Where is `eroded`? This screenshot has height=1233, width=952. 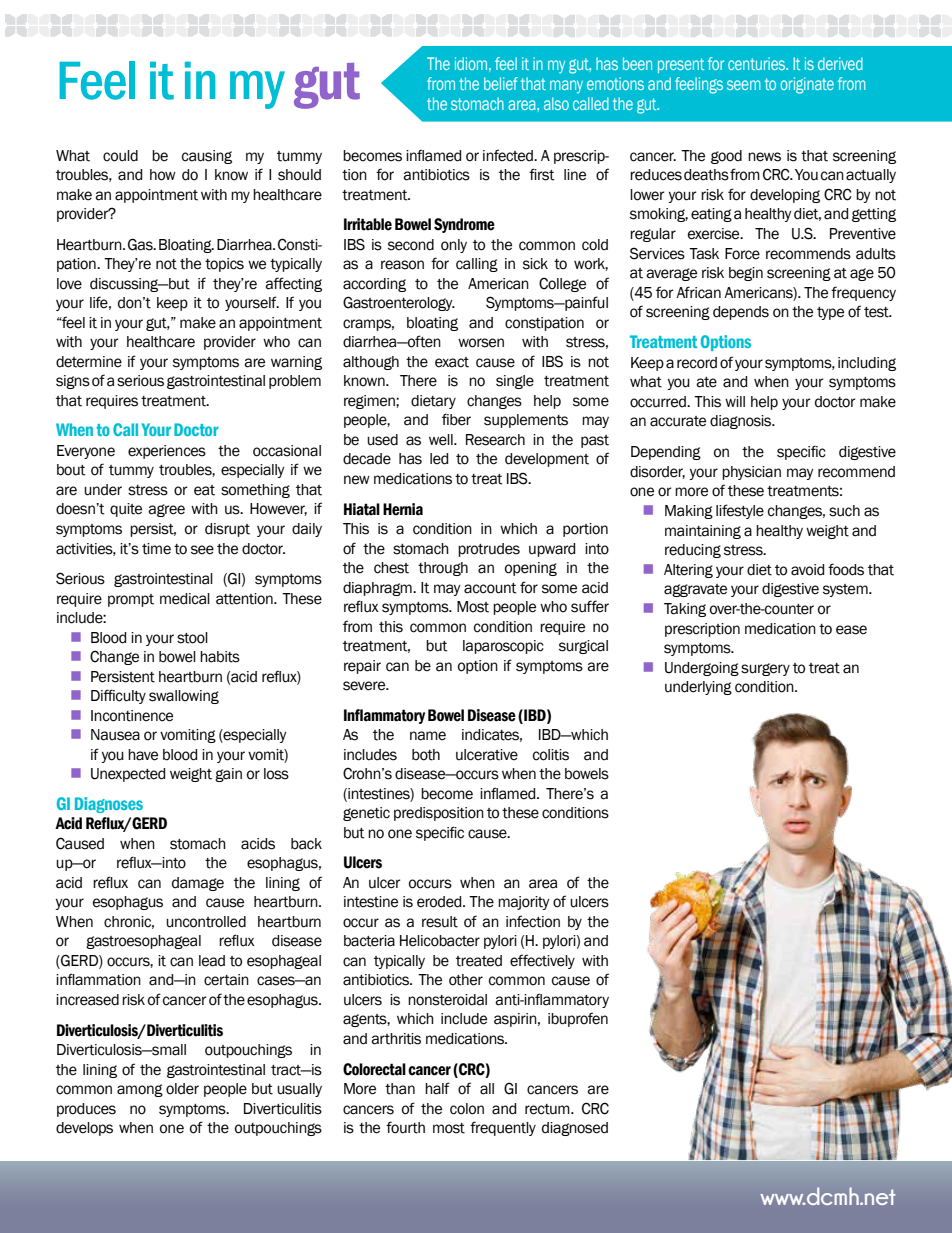 eroded is located at coordinates (440, 902).
